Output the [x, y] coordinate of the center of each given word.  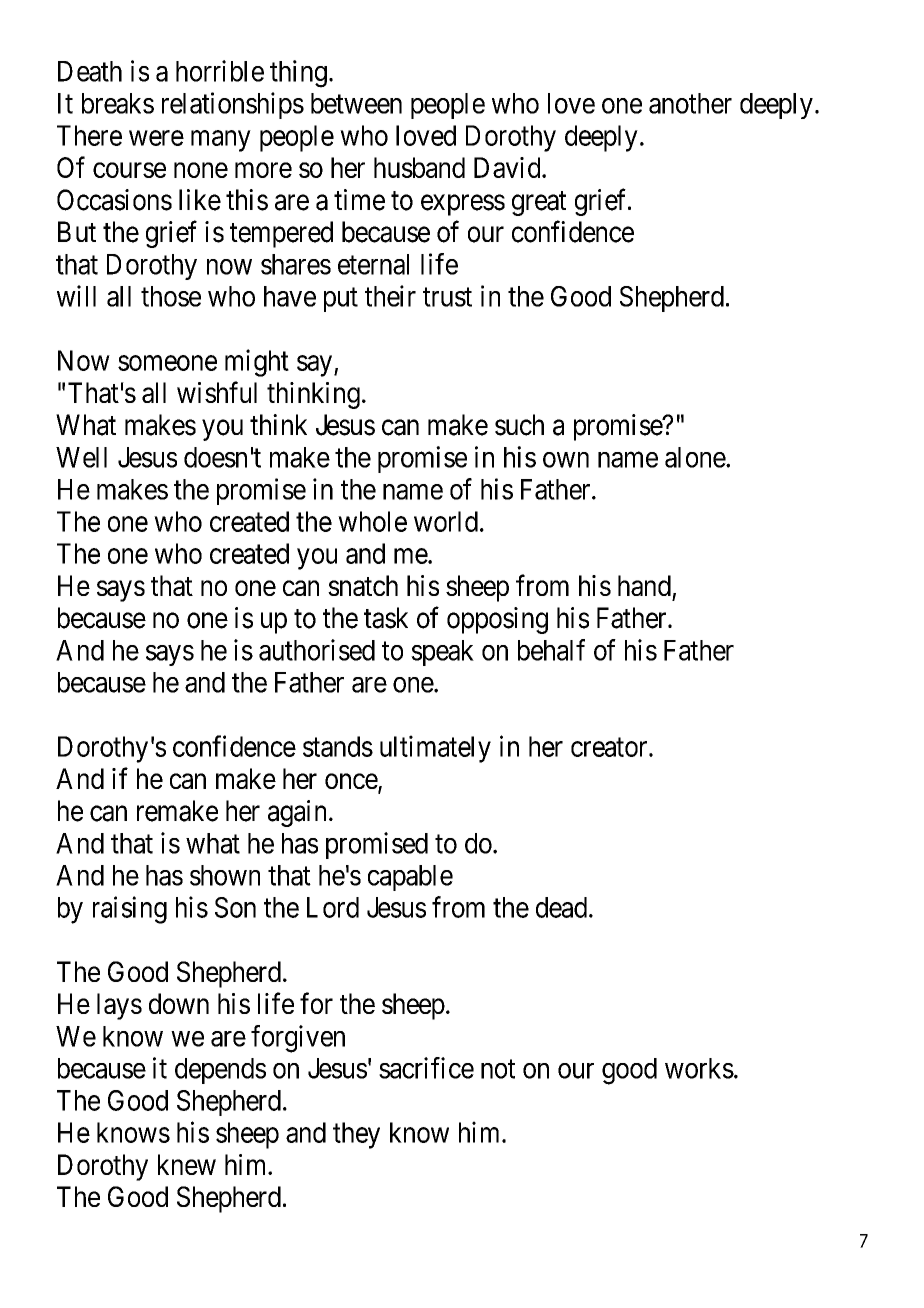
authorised [317, 650]
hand [644, 585]
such [519, 425]
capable [410, 878]
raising [130, 910]
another [690, 103]
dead [563, 907]
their [390, 296]
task [386, 618]
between [356, 103]
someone [167, 363]
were [156, 138]
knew [187, 1164]
